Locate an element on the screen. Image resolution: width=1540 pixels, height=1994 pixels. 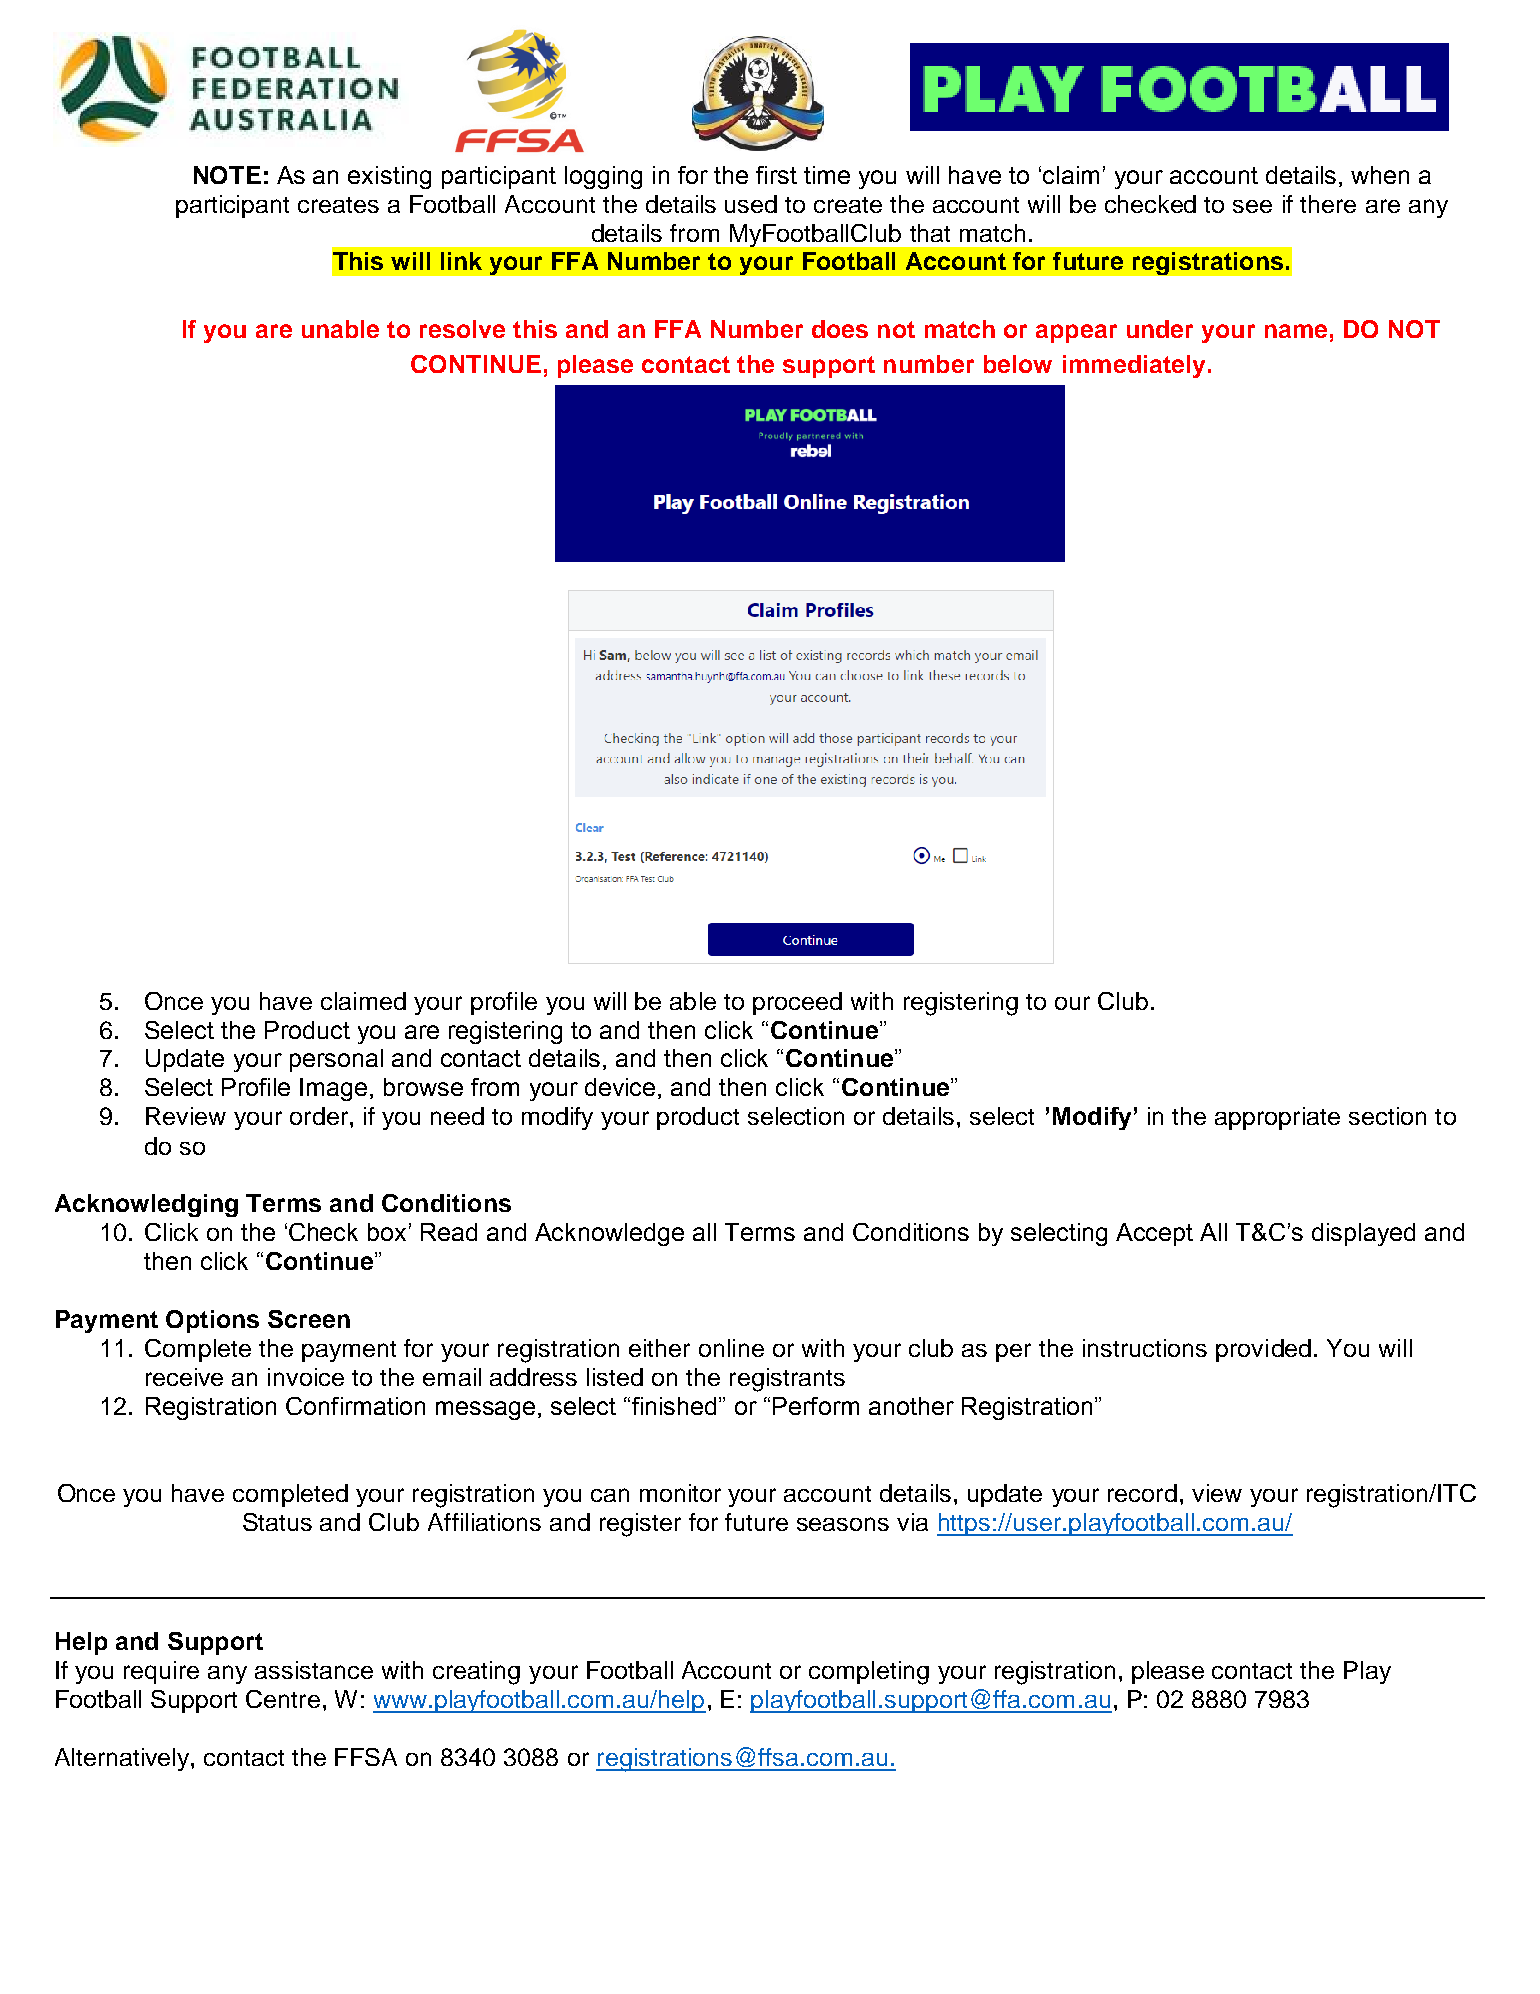
assistance is located at coordinates (314, 1670).
